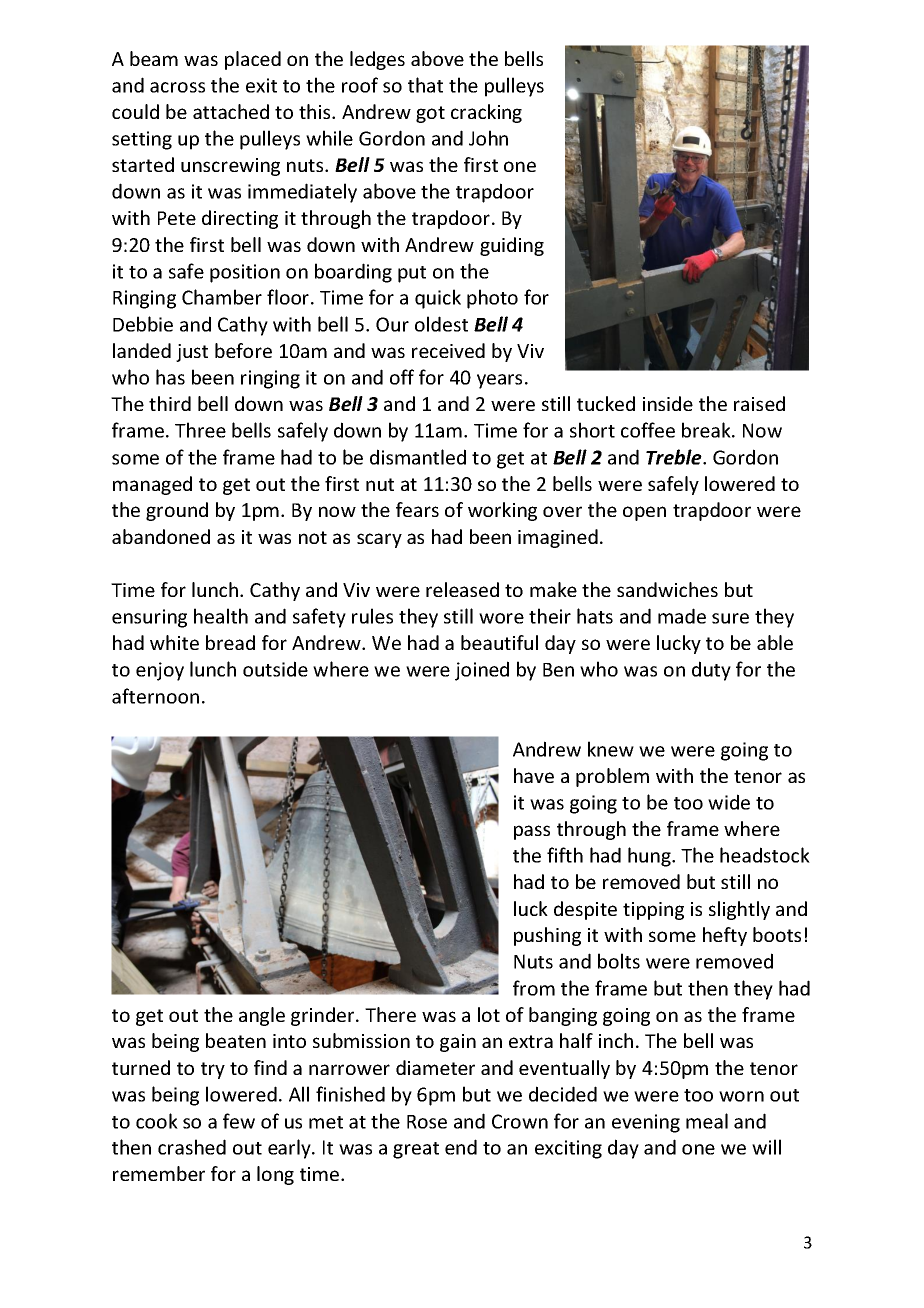 The image size is (924, 1308). I want to click on end, so click(461, 1147).
